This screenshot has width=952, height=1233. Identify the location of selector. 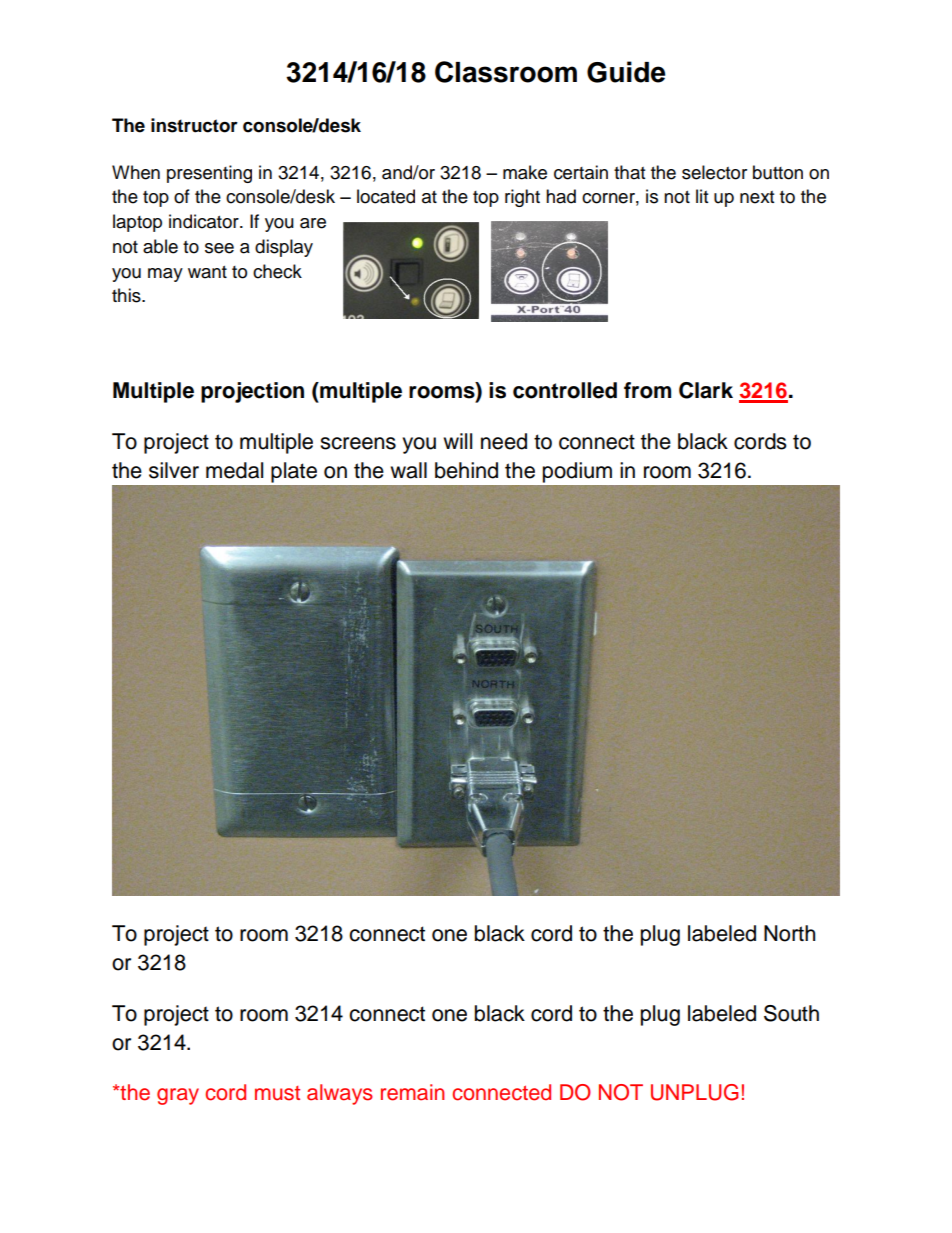
(714, 172).
